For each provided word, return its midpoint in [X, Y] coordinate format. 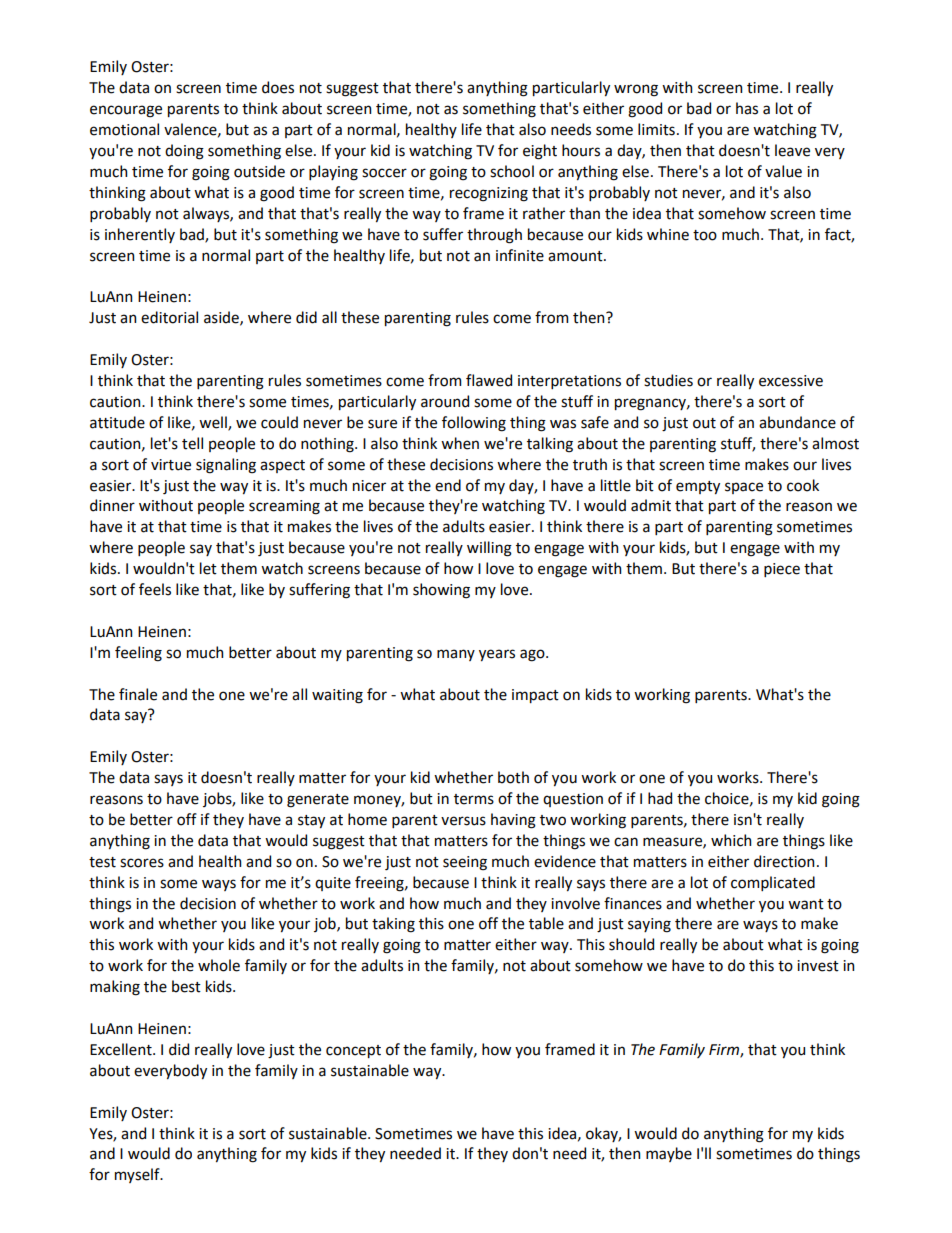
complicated [773, 883]
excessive [791, 381]
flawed [489, 380]
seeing [465, 863]
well [214, 423]
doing [184, 152]
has [747, 108]
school [512, 171]
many [456, 655]
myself [138, 1175]
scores [142, 863]
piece [782, 570]
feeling [138, 654]
